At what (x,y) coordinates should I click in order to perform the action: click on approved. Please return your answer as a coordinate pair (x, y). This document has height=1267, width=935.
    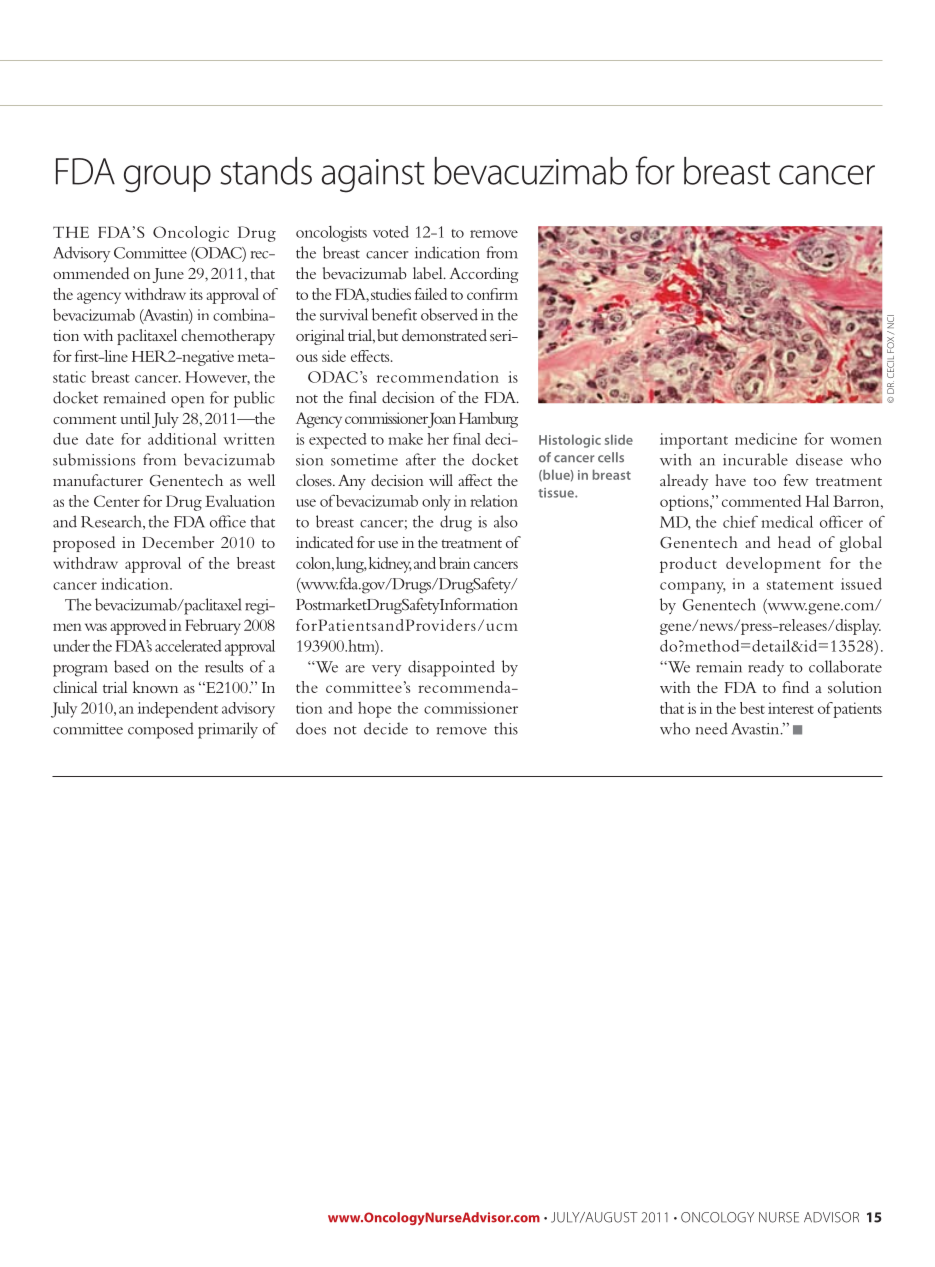
    Looking at the image, I should click on (138, 627).
